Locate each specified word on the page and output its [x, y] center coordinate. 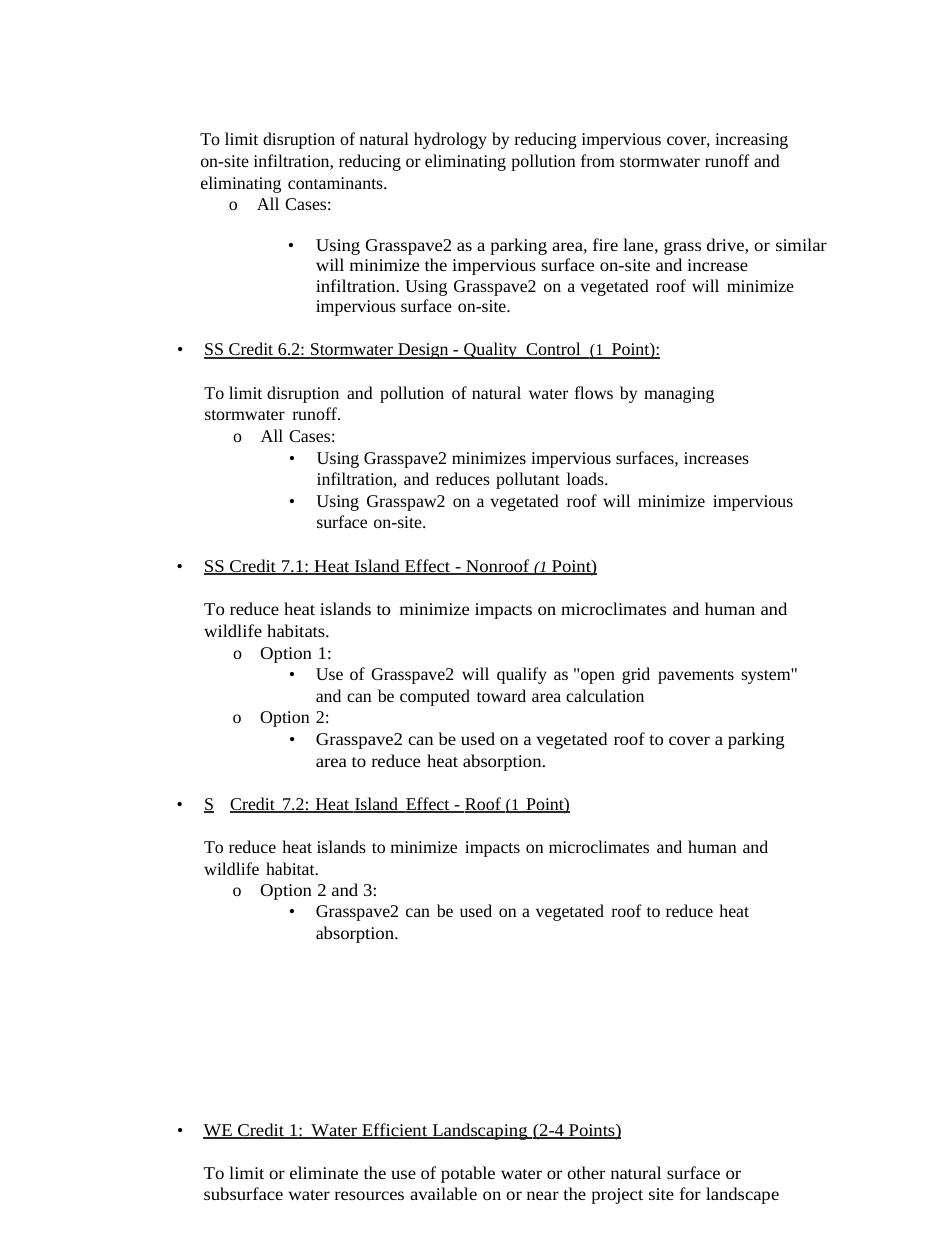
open [598, 677]
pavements [696, 677]
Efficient [395, 1131]
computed [435, 697]
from [598, 160]
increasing [751, 141]
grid [636, 675]
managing [679, 395]
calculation [605, 695]
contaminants [336, 183]
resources [369, 1195]
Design [423, 351]
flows [593, 392]
